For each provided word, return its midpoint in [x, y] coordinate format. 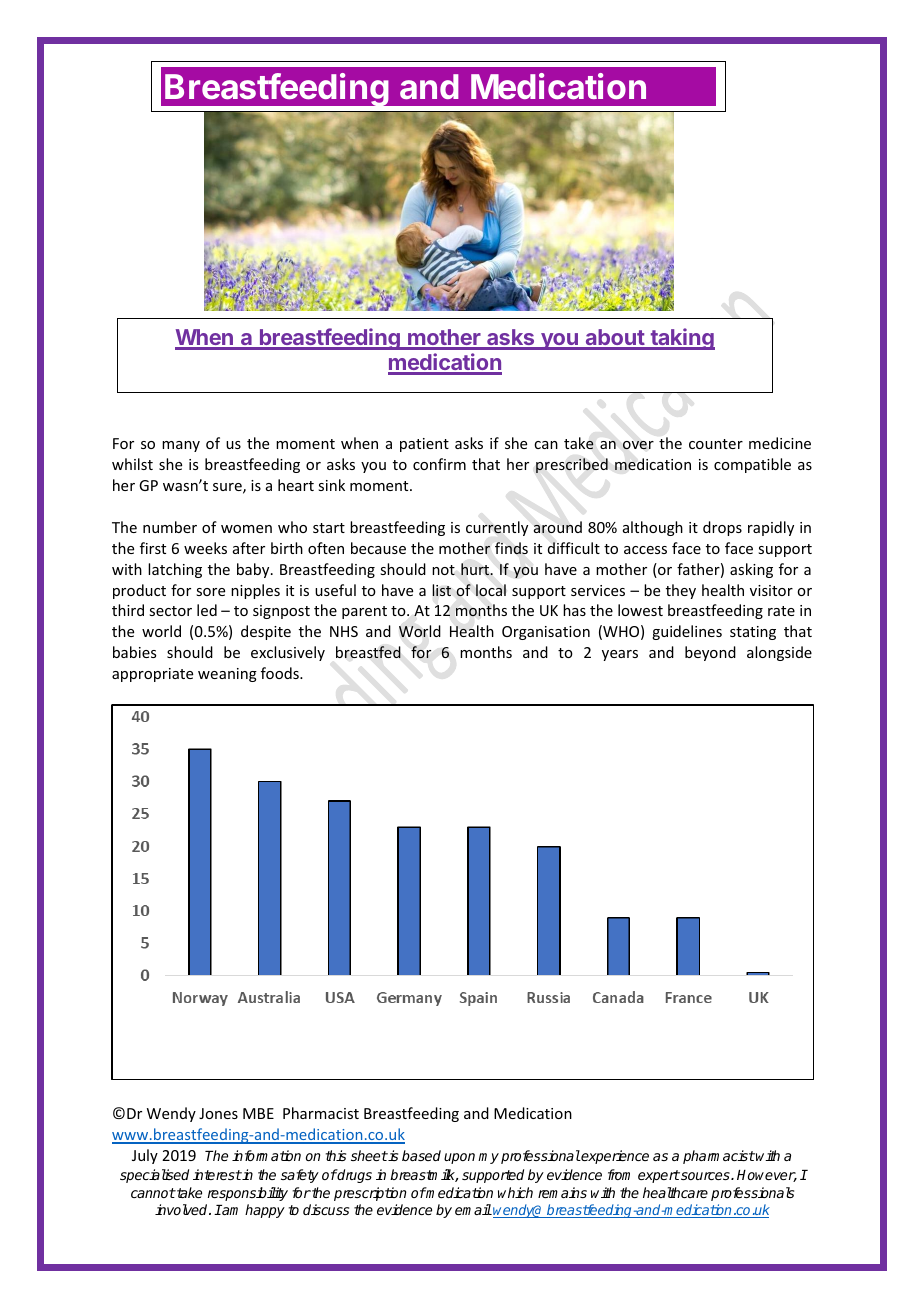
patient [424, 445]
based [421, 1155]
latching [175, 570]
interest [217, 1174]
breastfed [368, 652]
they [681, 591]
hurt [476, 569]
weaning [227, 675]
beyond [710, 653]
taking [681, 339]
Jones [218, 1113]
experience [614, 1157]
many [181, 446]
